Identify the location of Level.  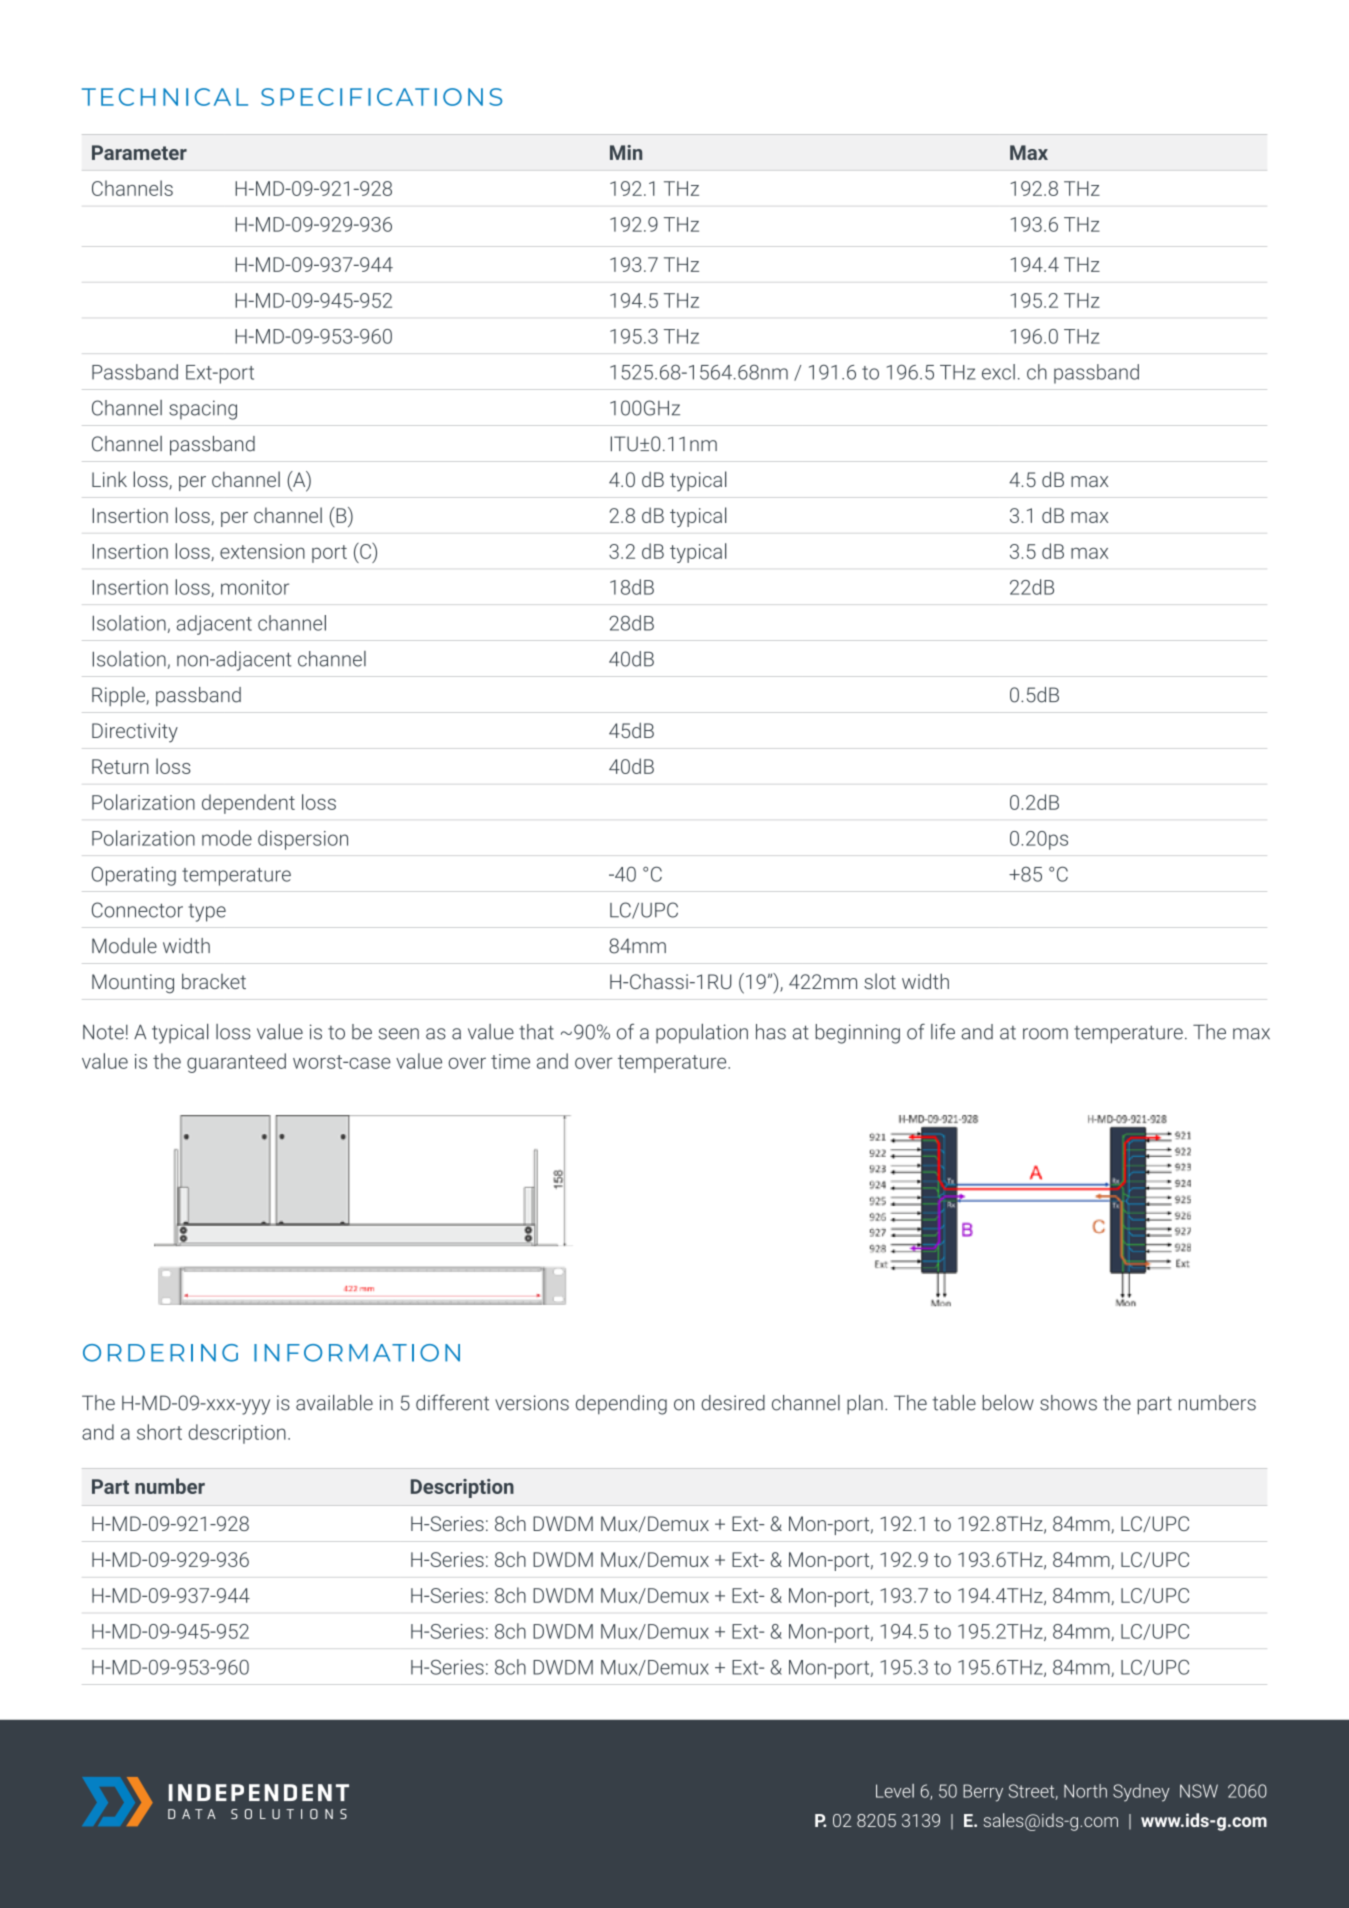
(895, 1791).
